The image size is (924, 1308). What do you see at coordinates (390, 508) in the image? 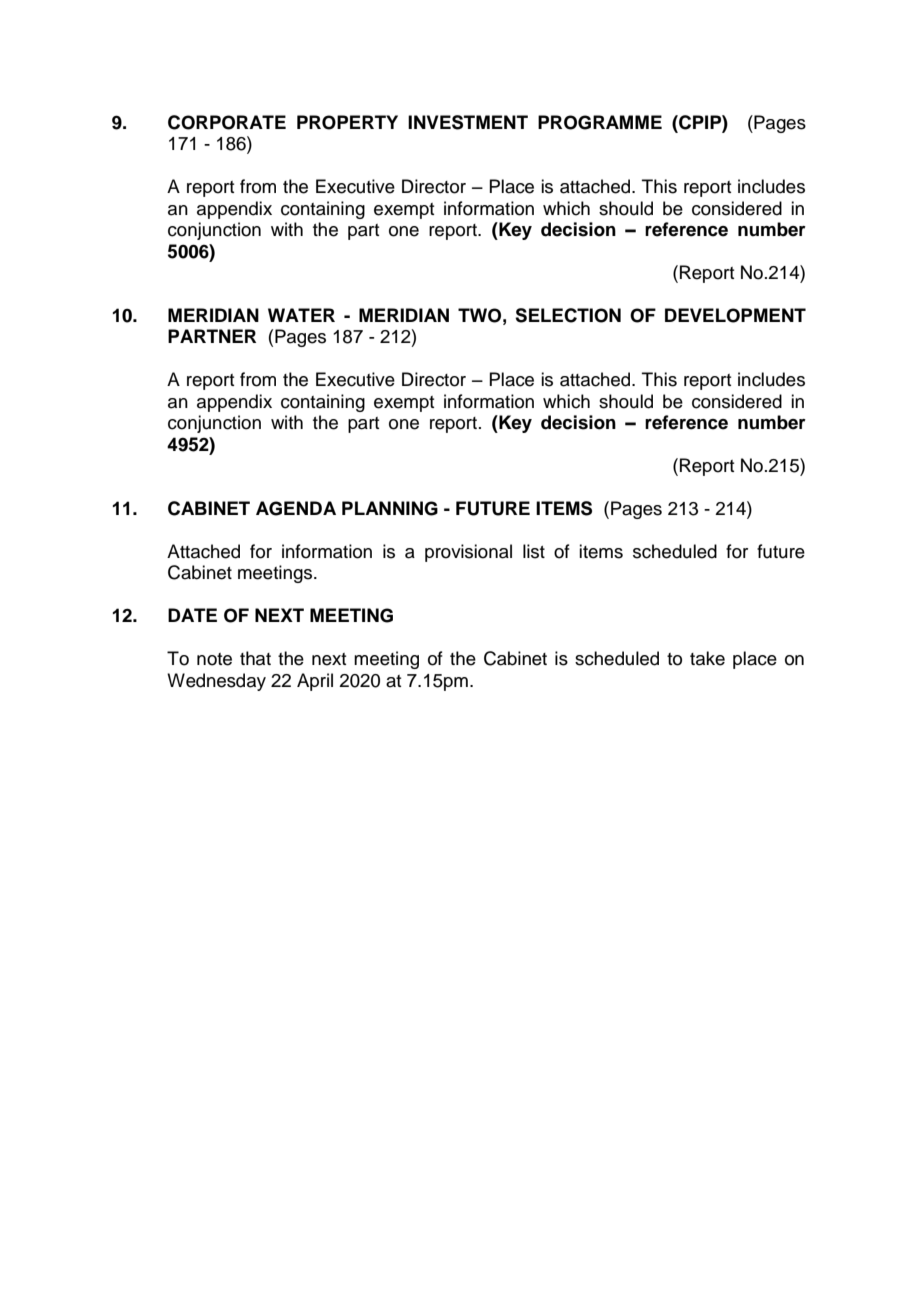
I see `PLANNING` at bounding box center [390, 508].
